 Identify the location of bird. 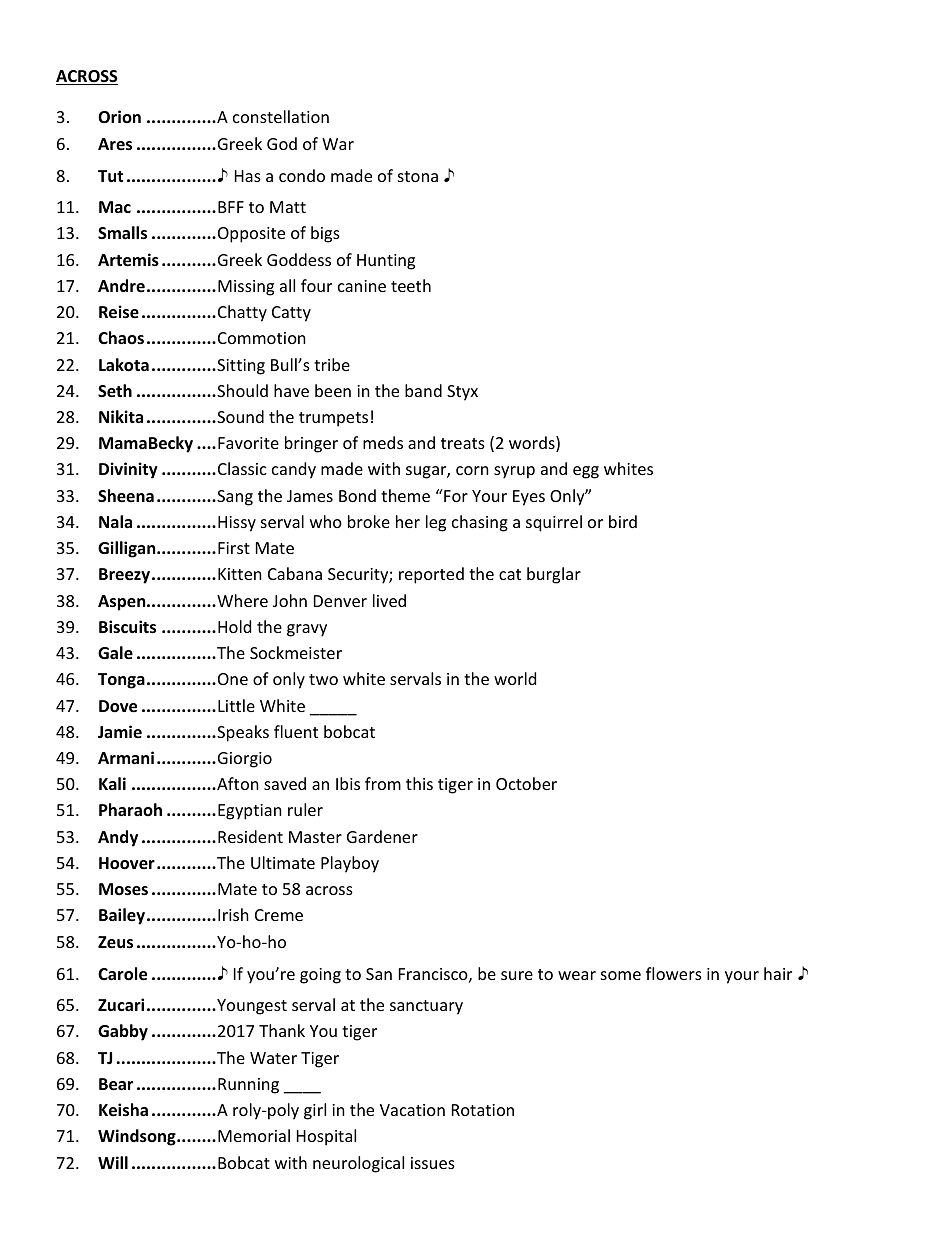
(623, 521).
